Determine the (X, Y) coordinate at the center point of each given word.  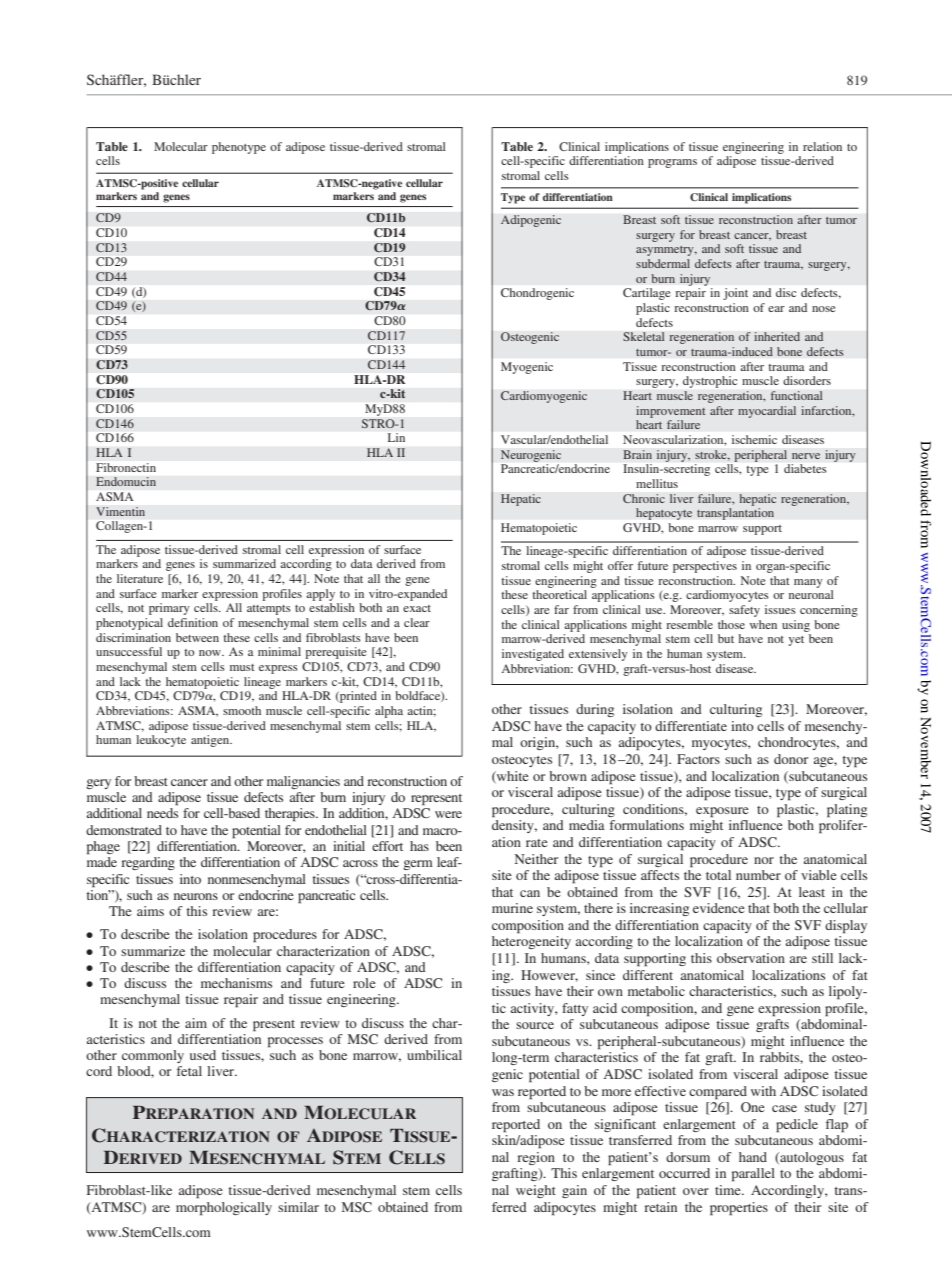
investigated (533, 655)
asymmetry (666, 251)
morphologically (224, 1209)
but (726, 638)
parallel (753, 1175)
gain (574, 1191)
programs (672, 163)
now (211, 653)
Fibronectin (126, 467)
